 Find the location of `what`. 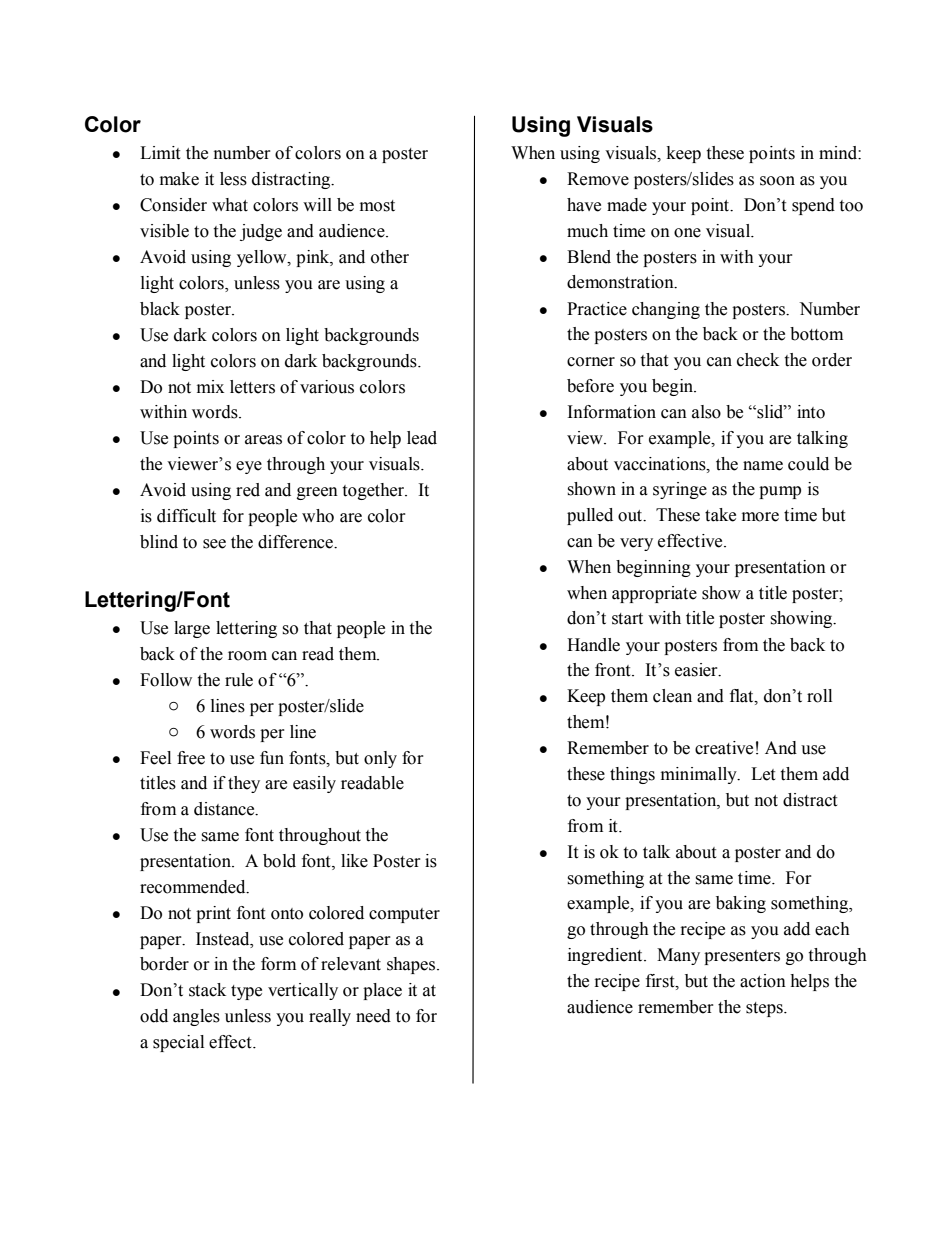

what is located at coordinates (230, 205).
